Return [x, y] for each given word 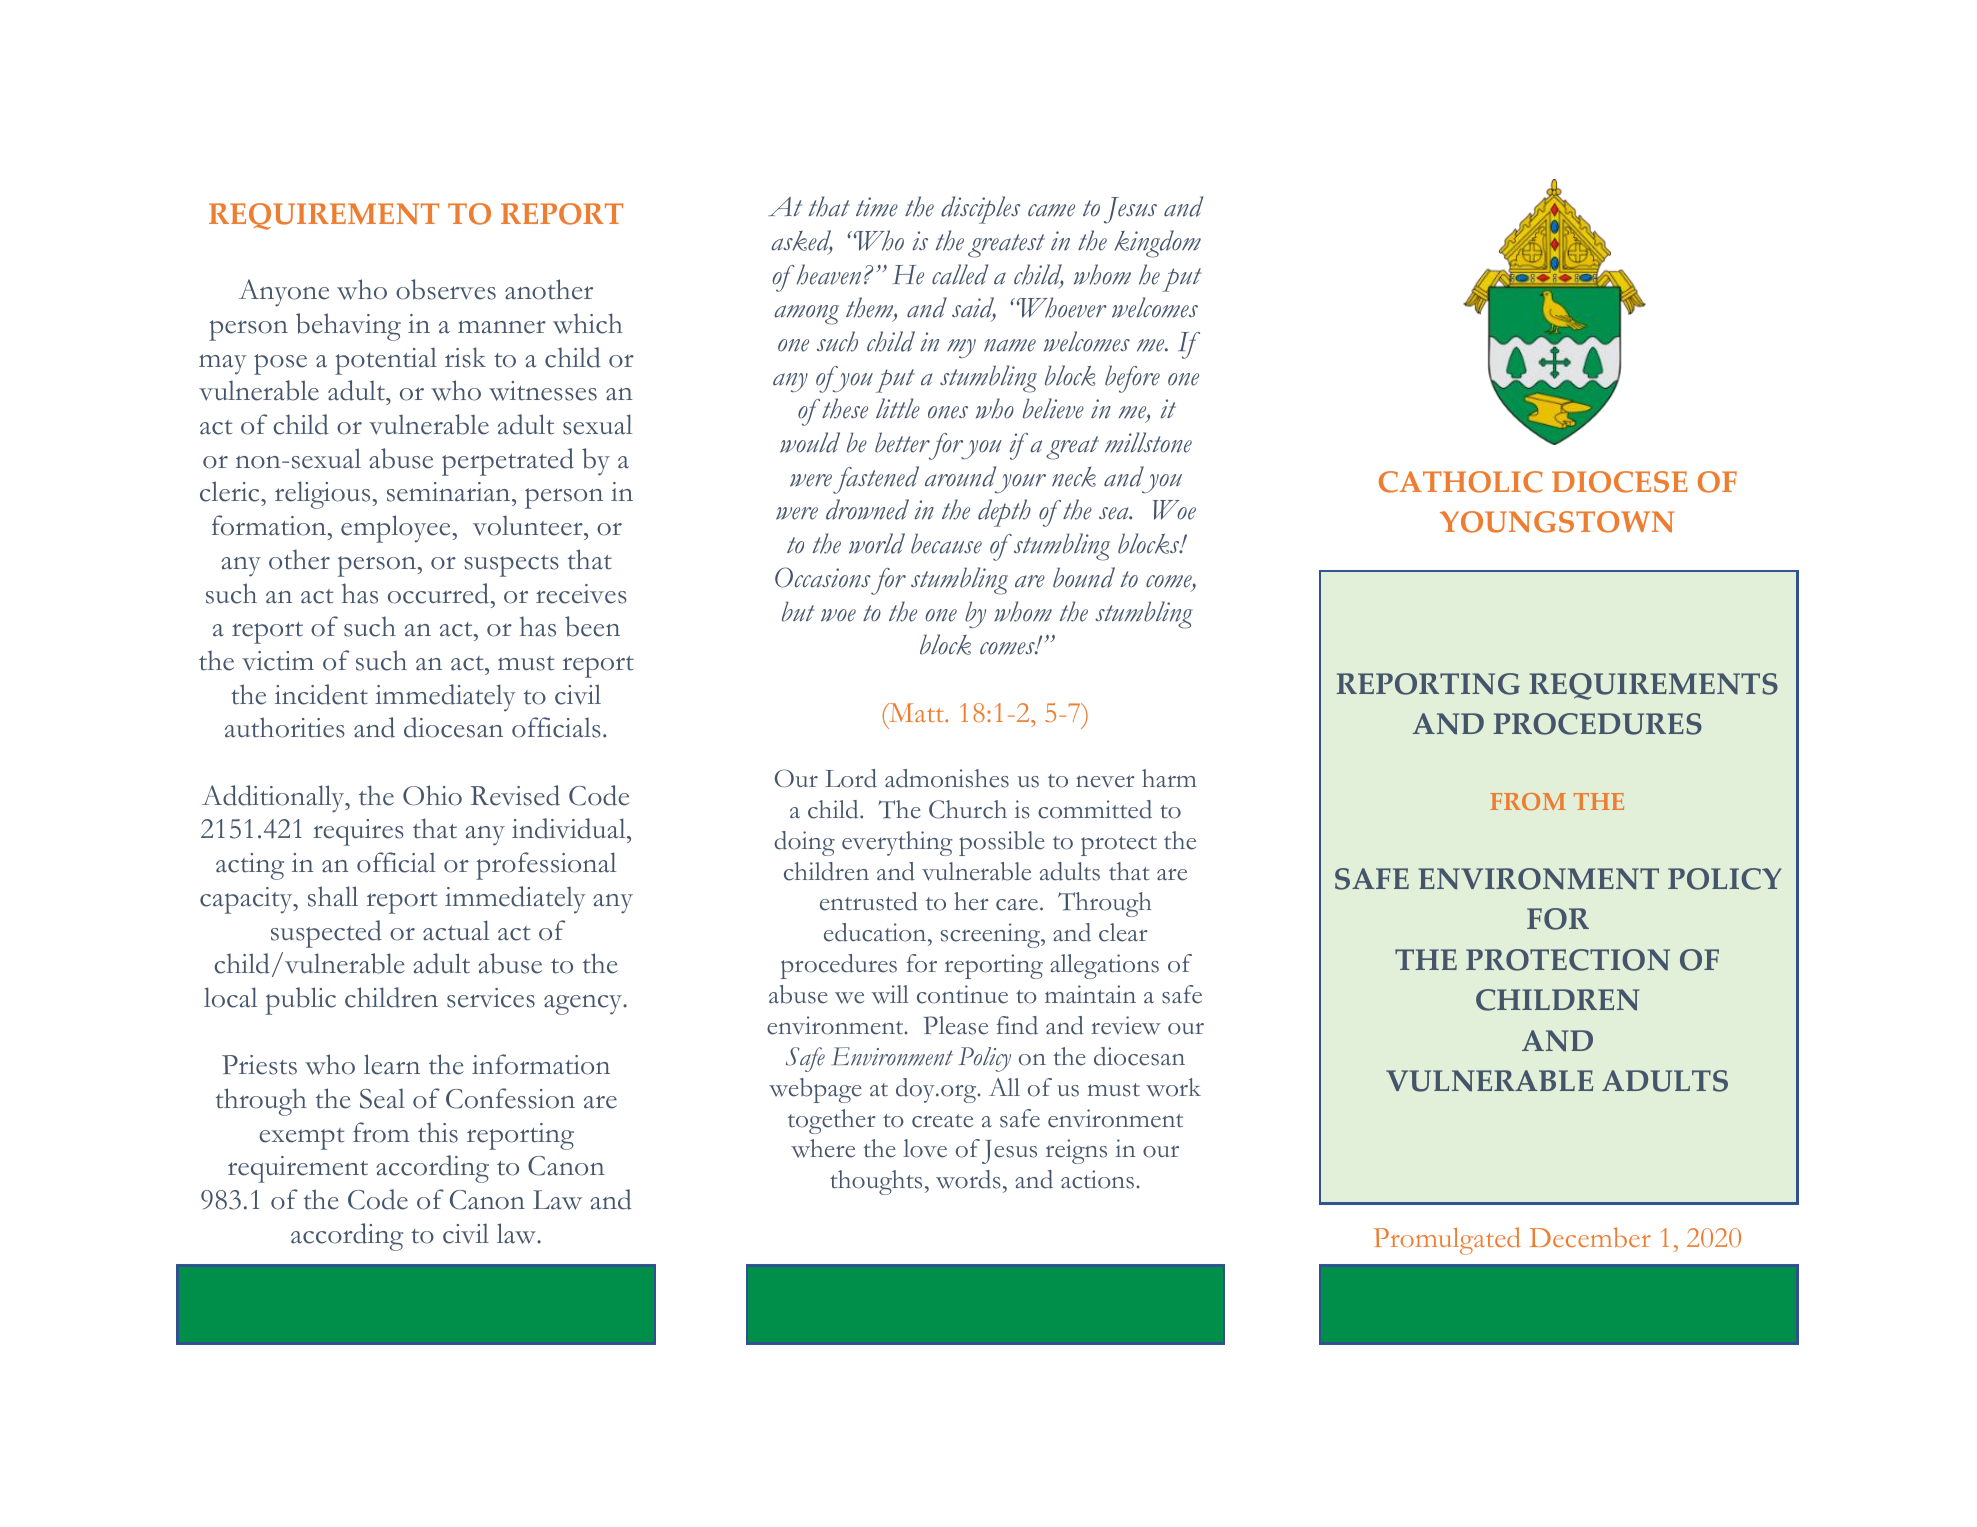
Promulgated [1447, 1241]
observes [446, 289]
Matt [916, 712]
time [877, 207]
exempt [302, 1139]
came [1051, 210]
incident [321, 694]
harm [1169, 778]
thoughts [876, 1182]
